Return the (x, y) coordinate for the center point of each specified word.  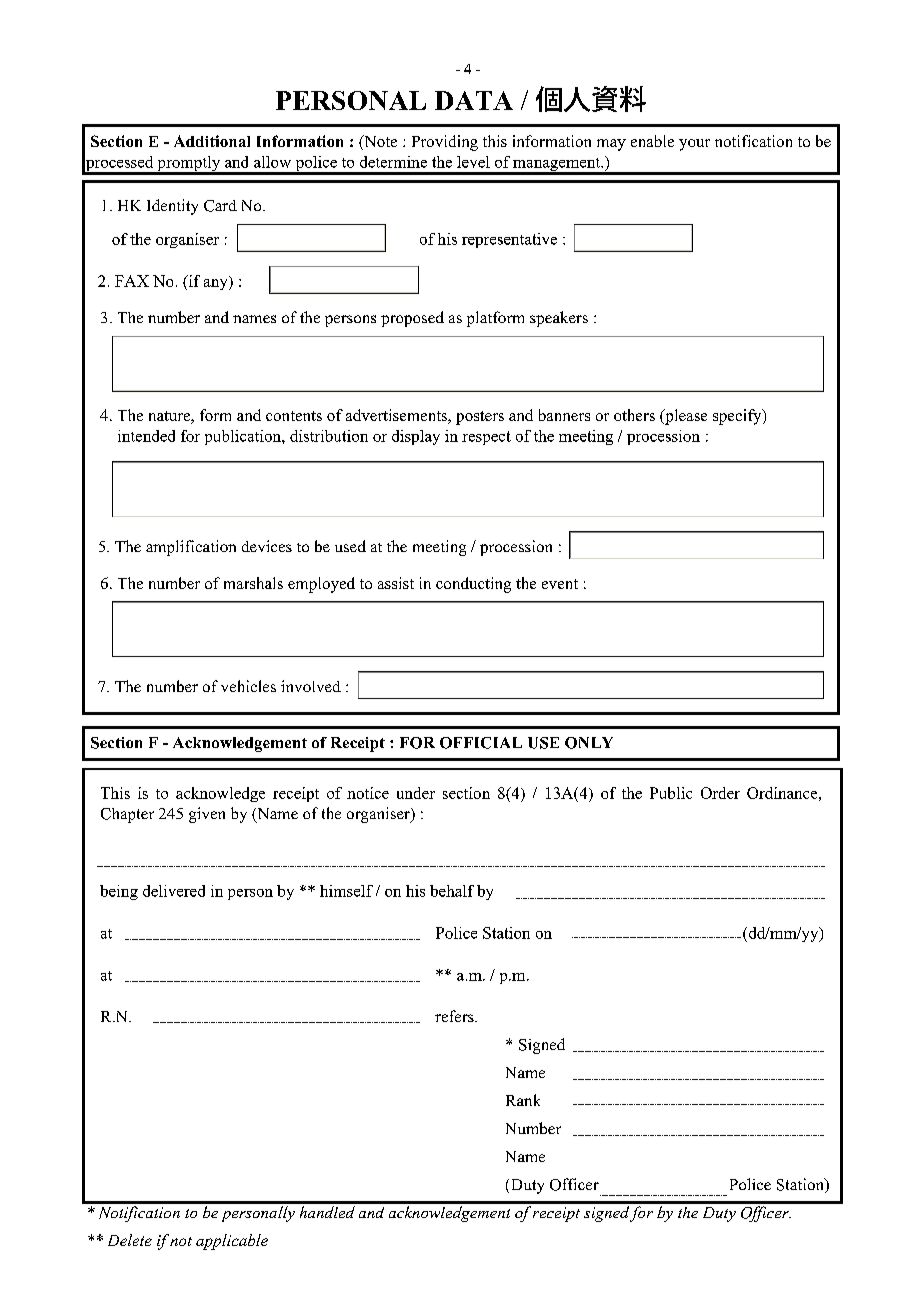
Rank (523, 1100)
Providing (445, 143)
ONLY (589, 743)
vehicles (248, 686)
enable (652, 141)
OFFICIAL (481, 743)
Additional (212, 141)
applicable (232, 1242)
